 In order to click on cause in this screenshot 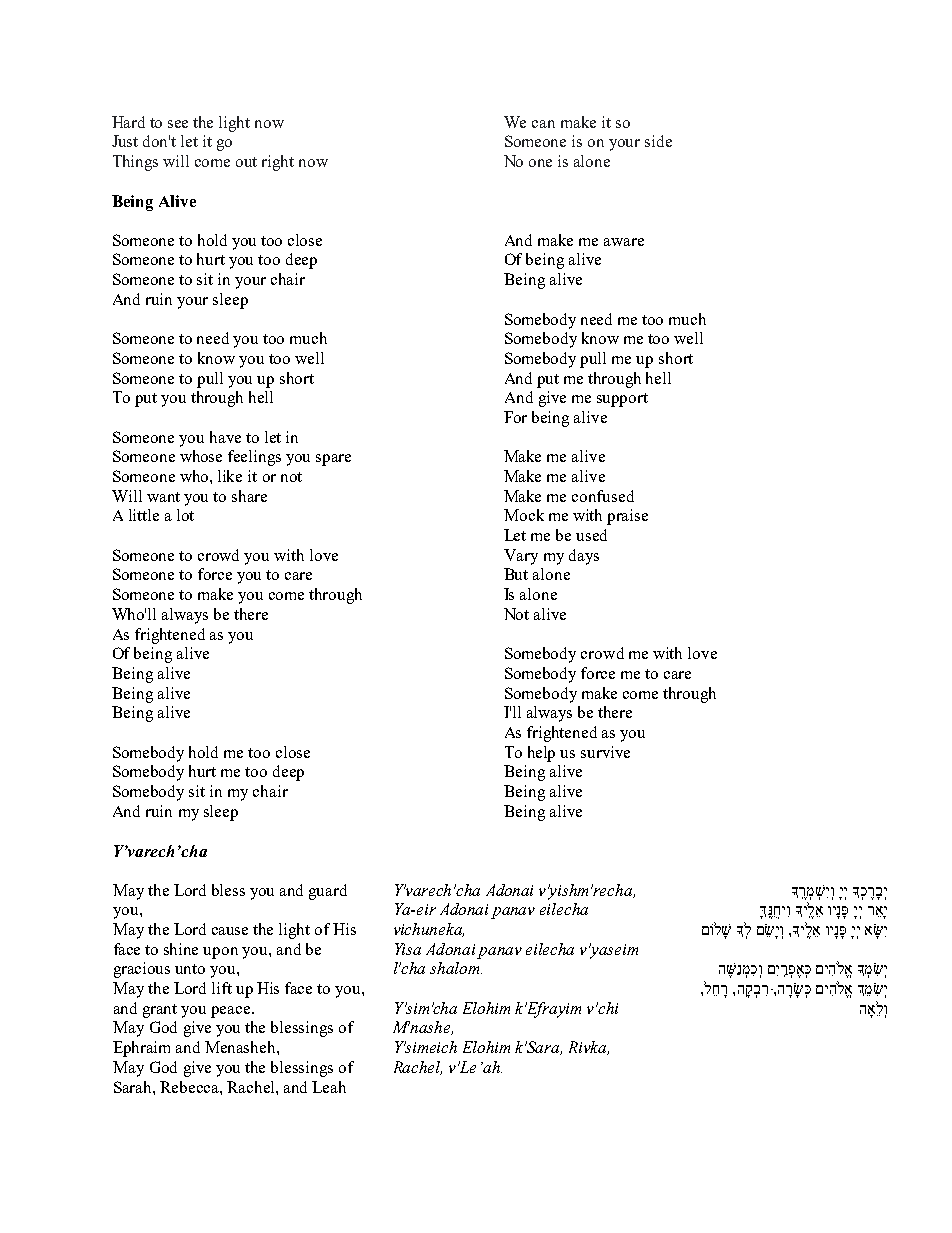, I will do `click(230, 931)`.
